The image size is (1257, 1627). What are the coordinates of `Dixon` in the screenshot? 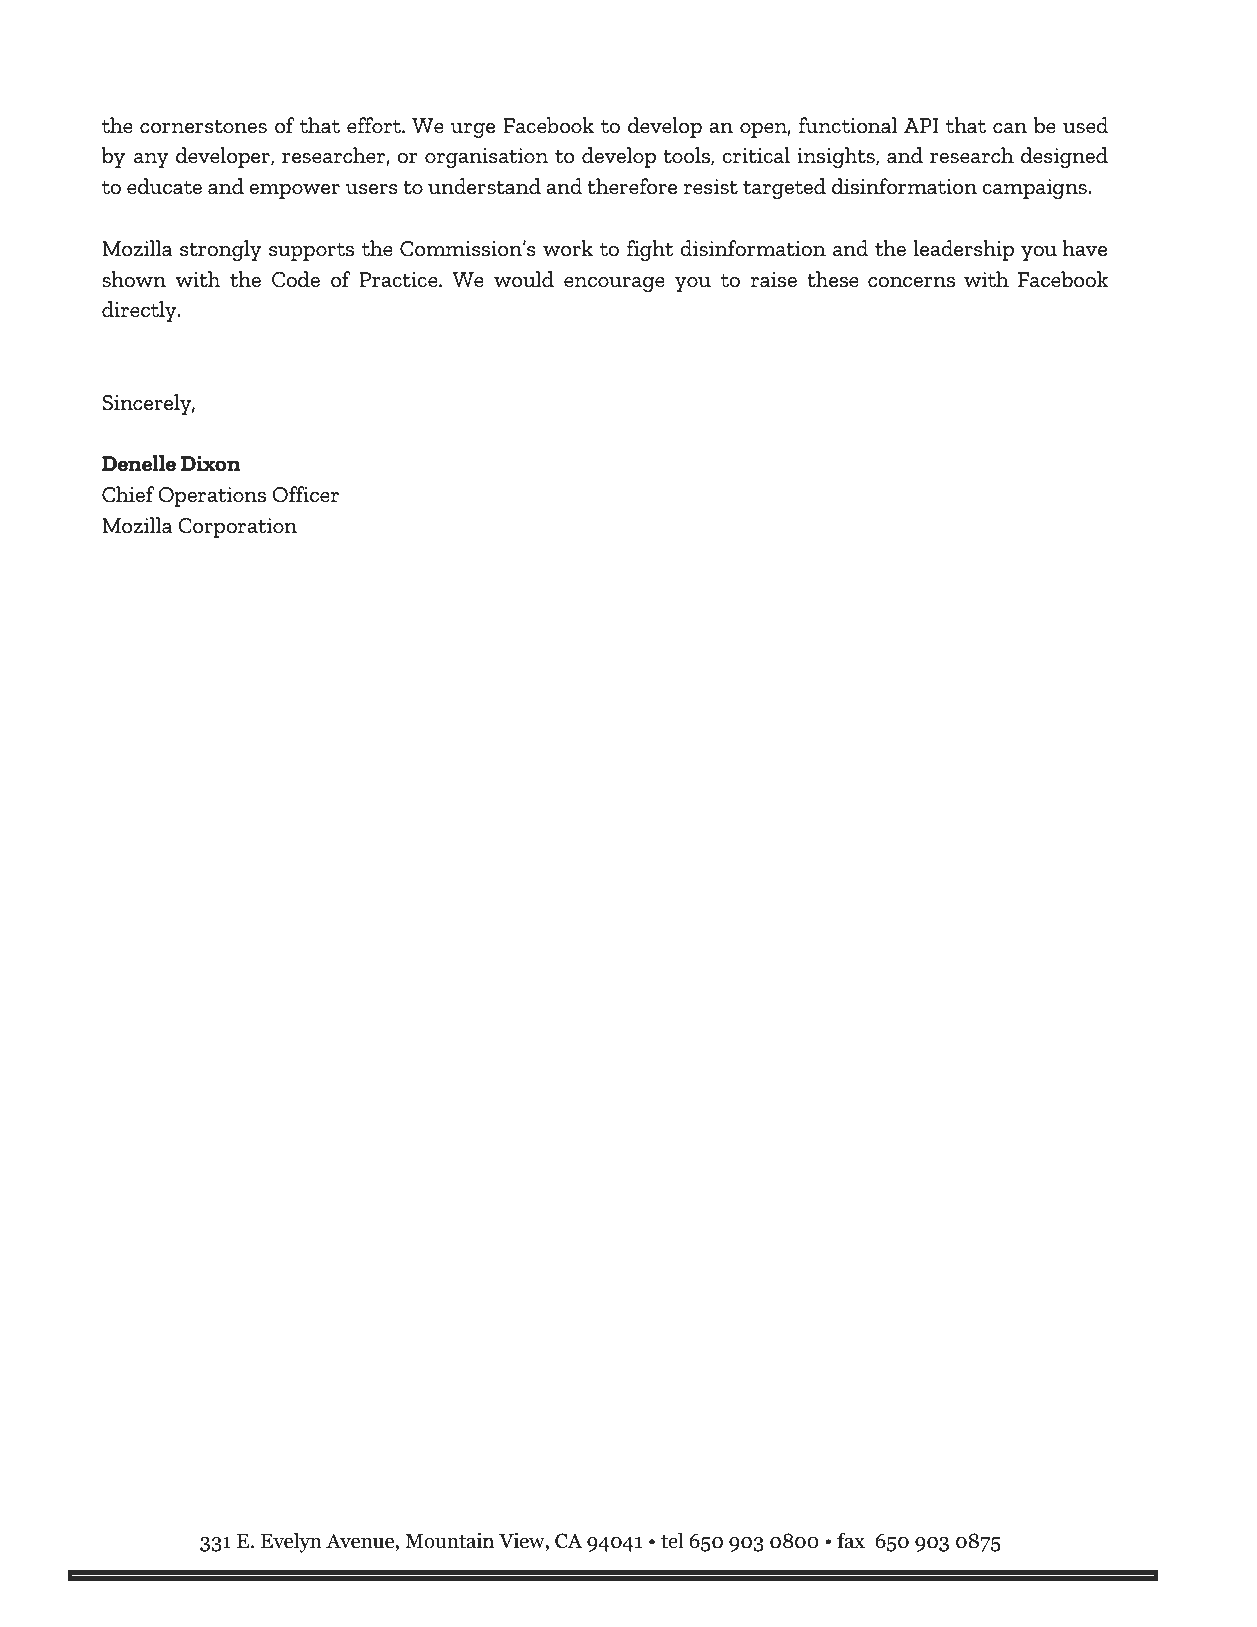 It's located at (211, 463).
